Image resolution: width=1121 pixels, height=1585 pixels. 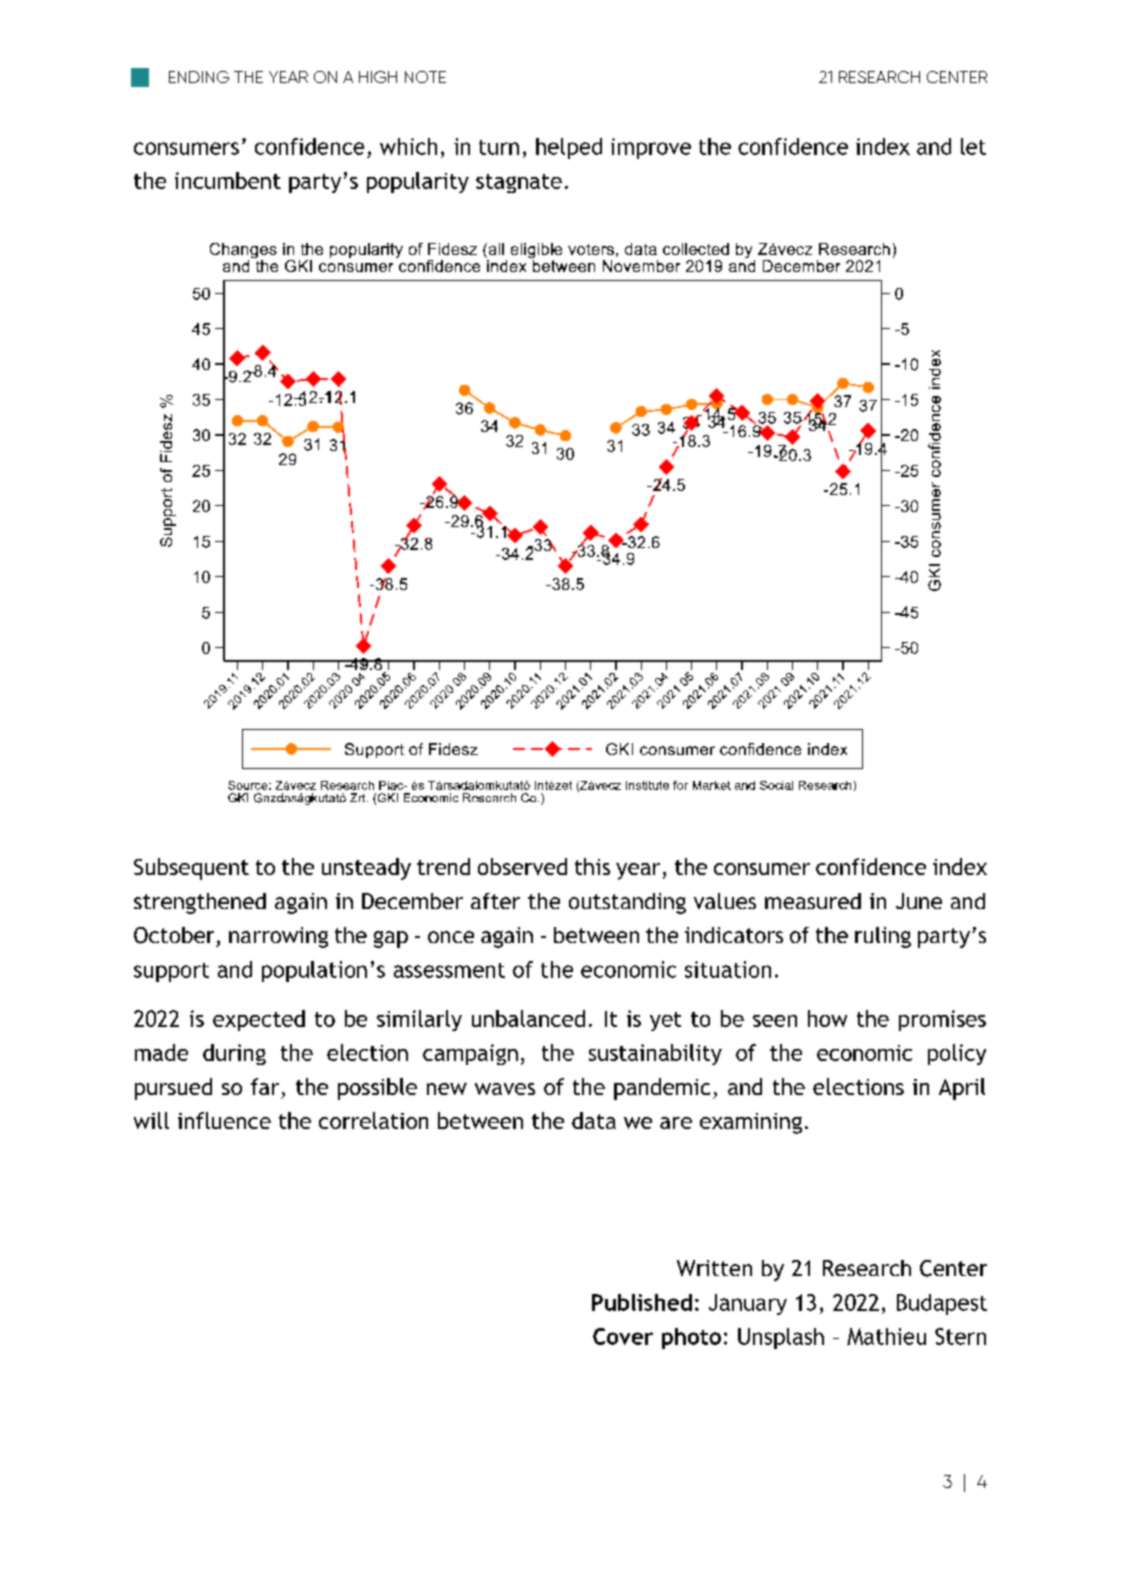 What do you see at coordinates (200, 903) in the screenshot?
I see `strengthened` at bounding box center [200, 903].
